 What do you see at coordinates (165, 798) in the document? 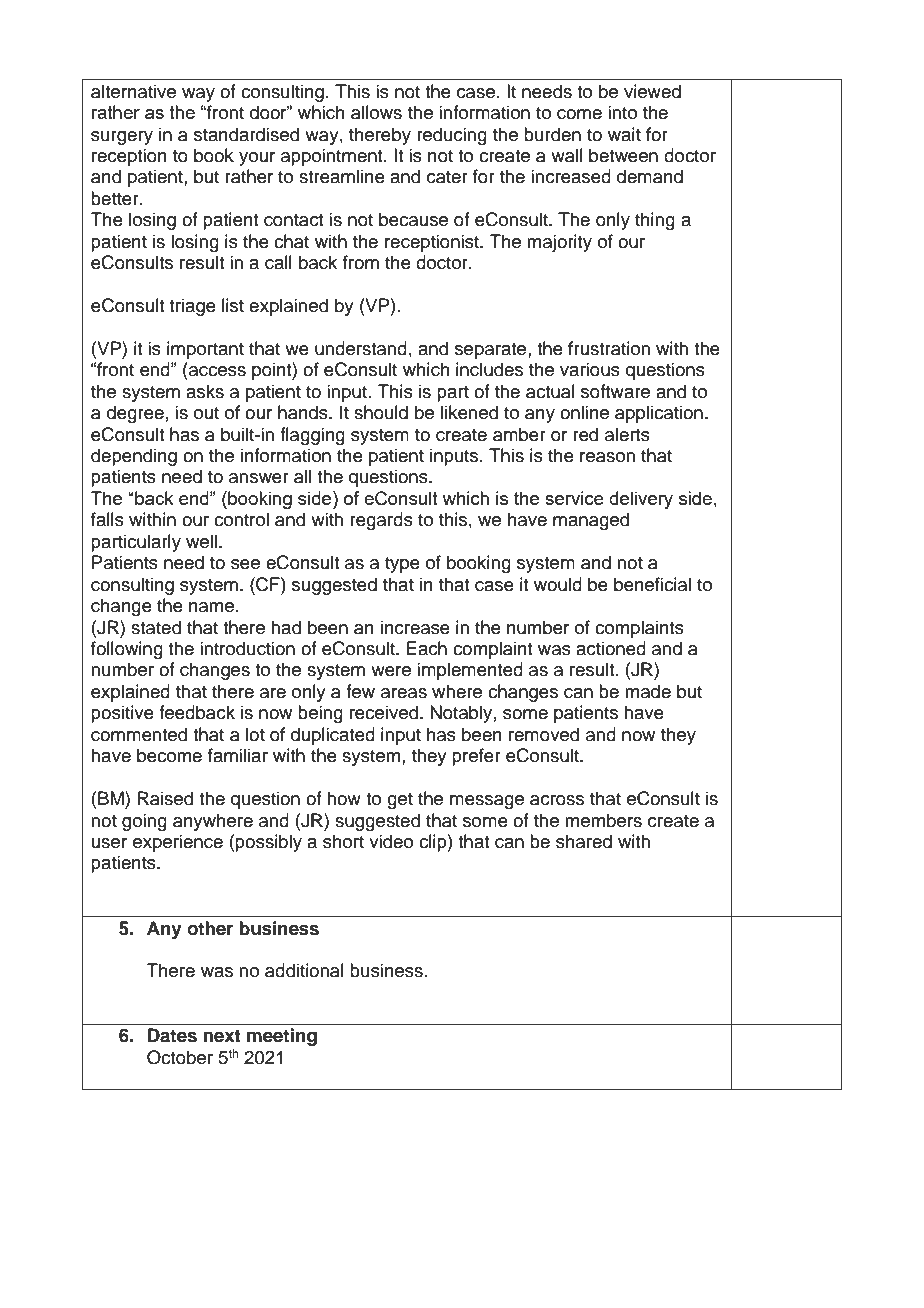
I see `Raised` at bounding box center [165, 798].
